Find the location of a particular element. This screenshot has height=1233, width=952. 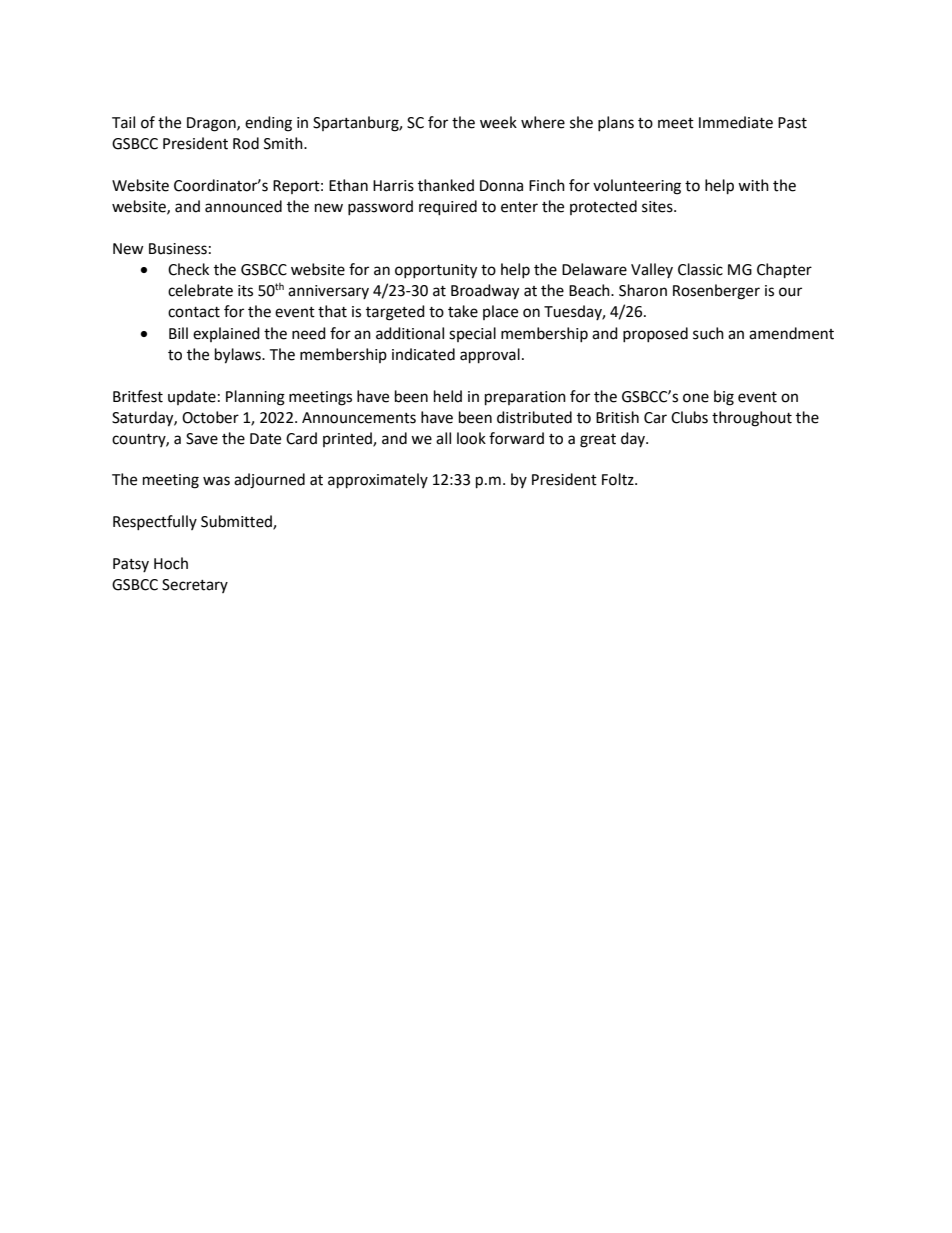

week is located at coordinates (498, 122).
